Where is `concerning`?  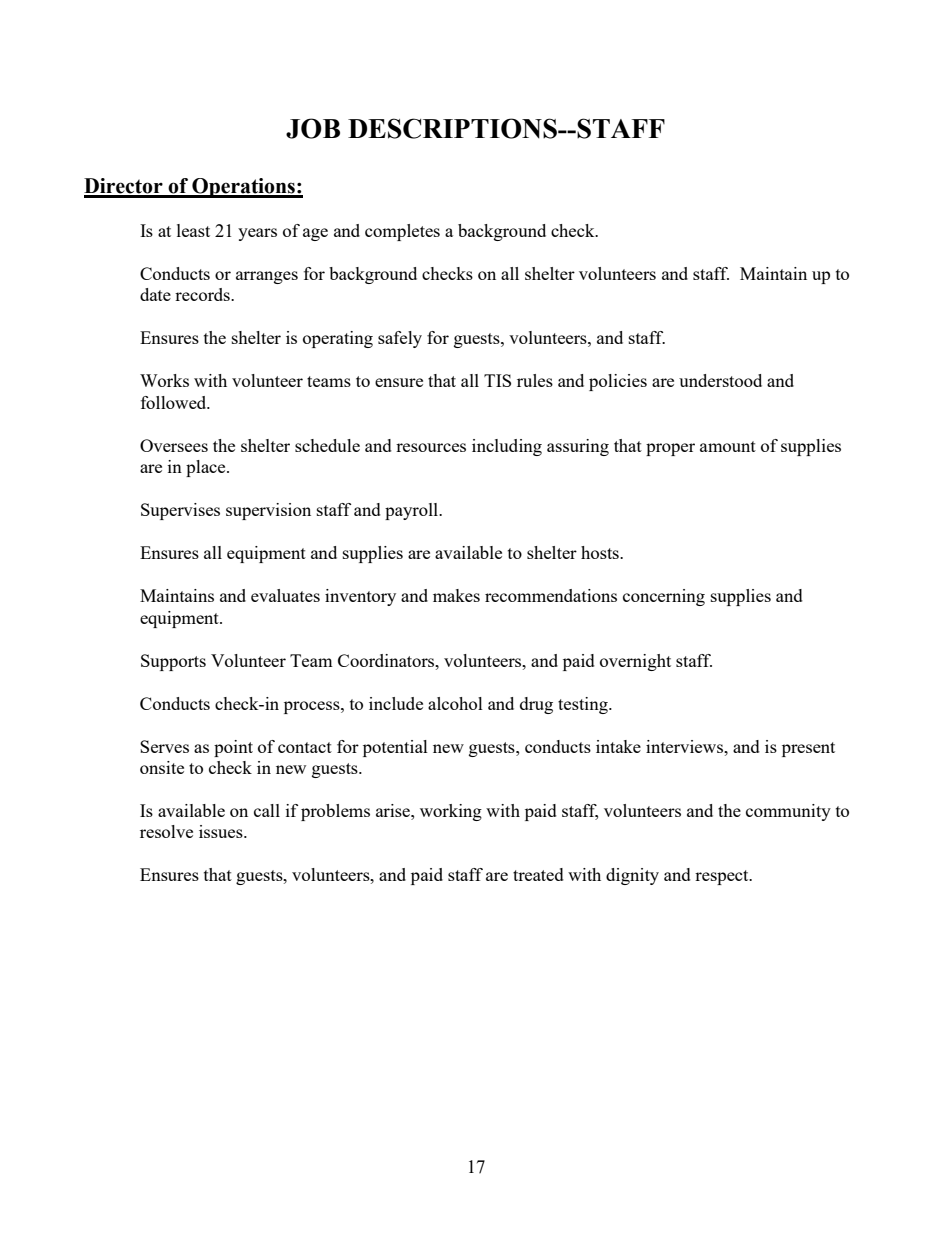
concerning is located at coordinates (664, 597).
